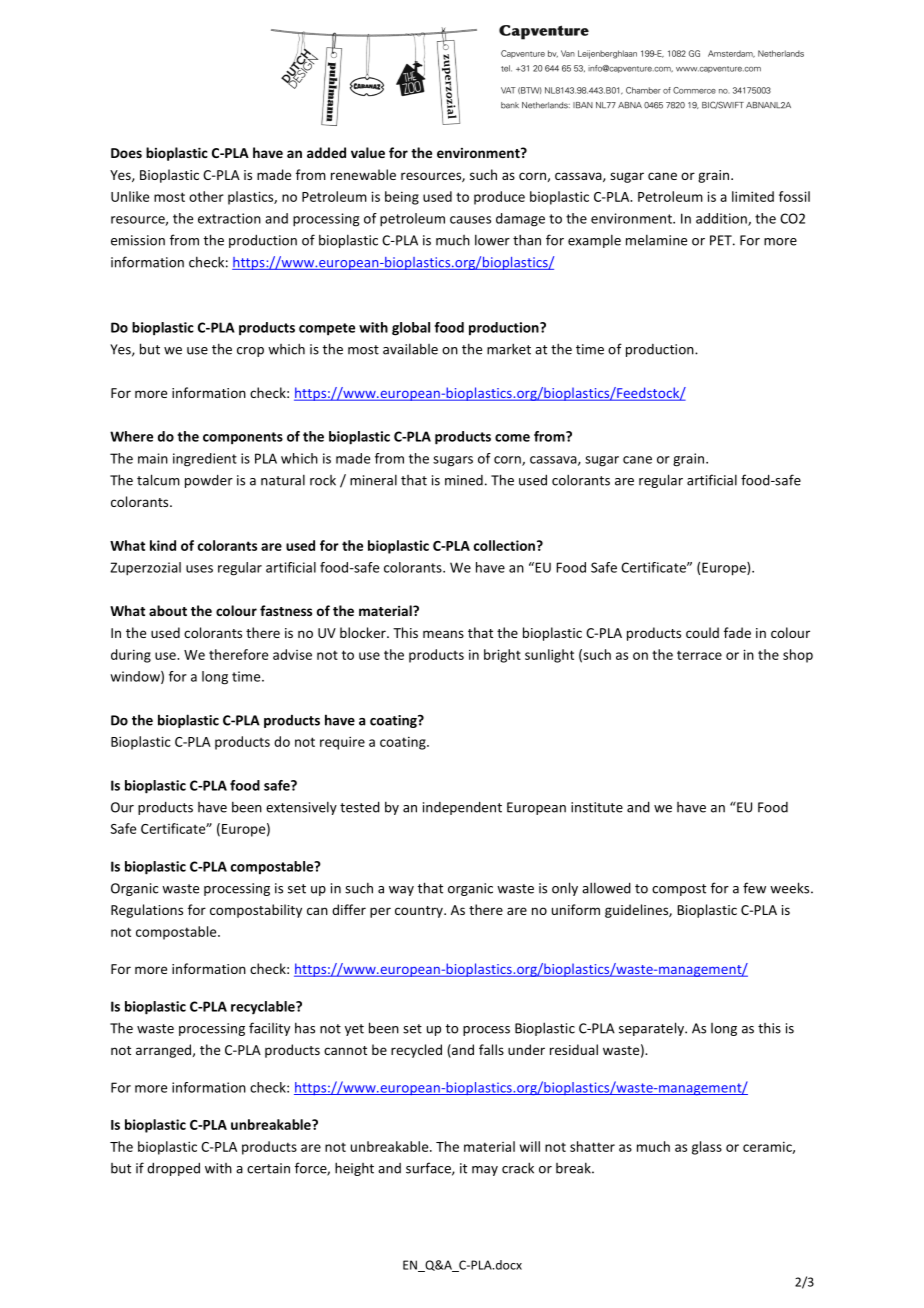 This screenshot has width=924, height=1308. I want to click on limited, so click(753, 196).
